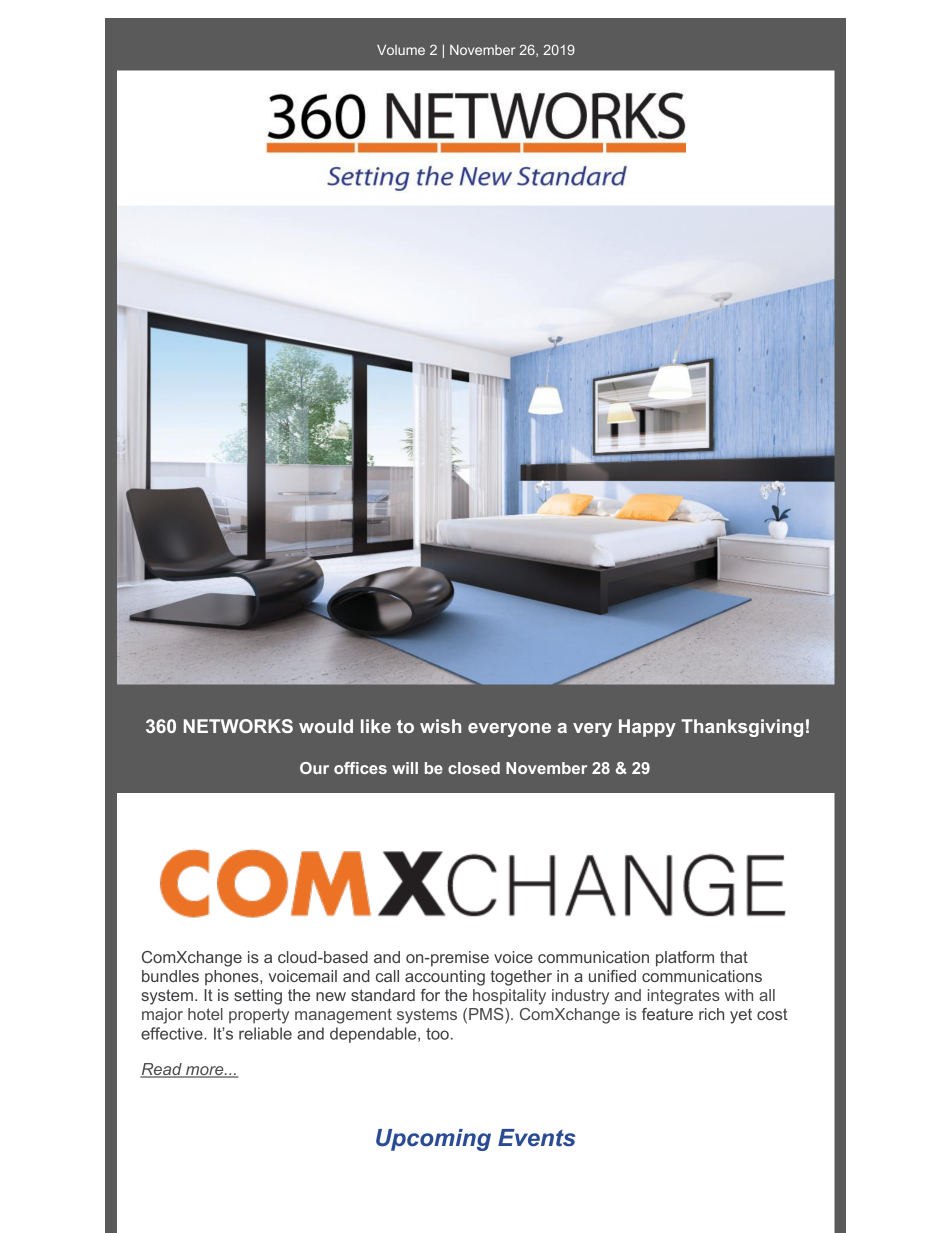  I want to click on Volume, so click(401, 50).
